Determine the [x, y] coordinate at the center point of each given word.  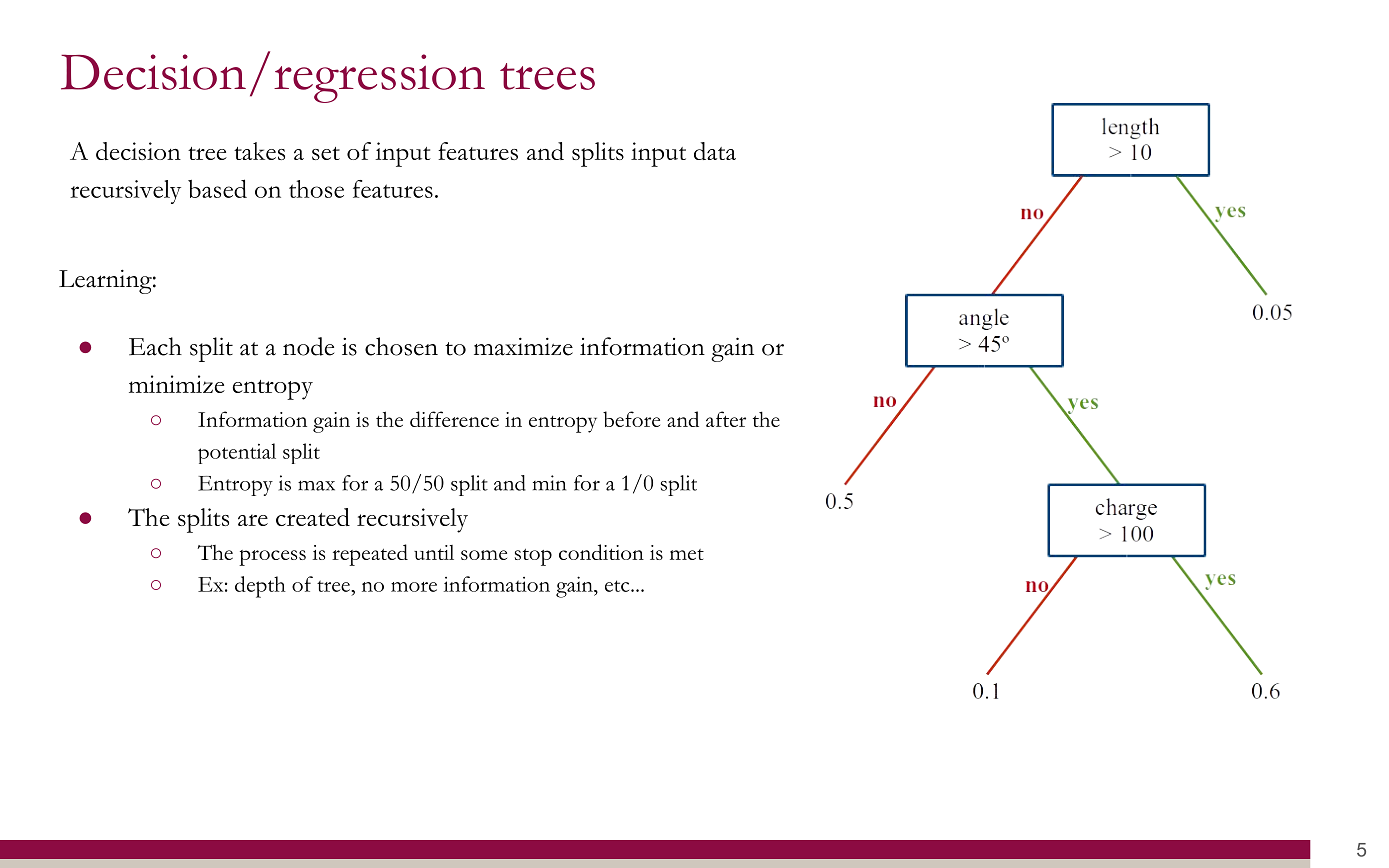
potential [237, 453]
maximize [523, 347]
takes [259, 151]
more [414, 587]
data [715, 151]
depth [260, 587]
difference [454, 419]
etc [618, 586]
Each [155, 346]
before [631, 419]
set [326, 153]
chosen [401, 346]
